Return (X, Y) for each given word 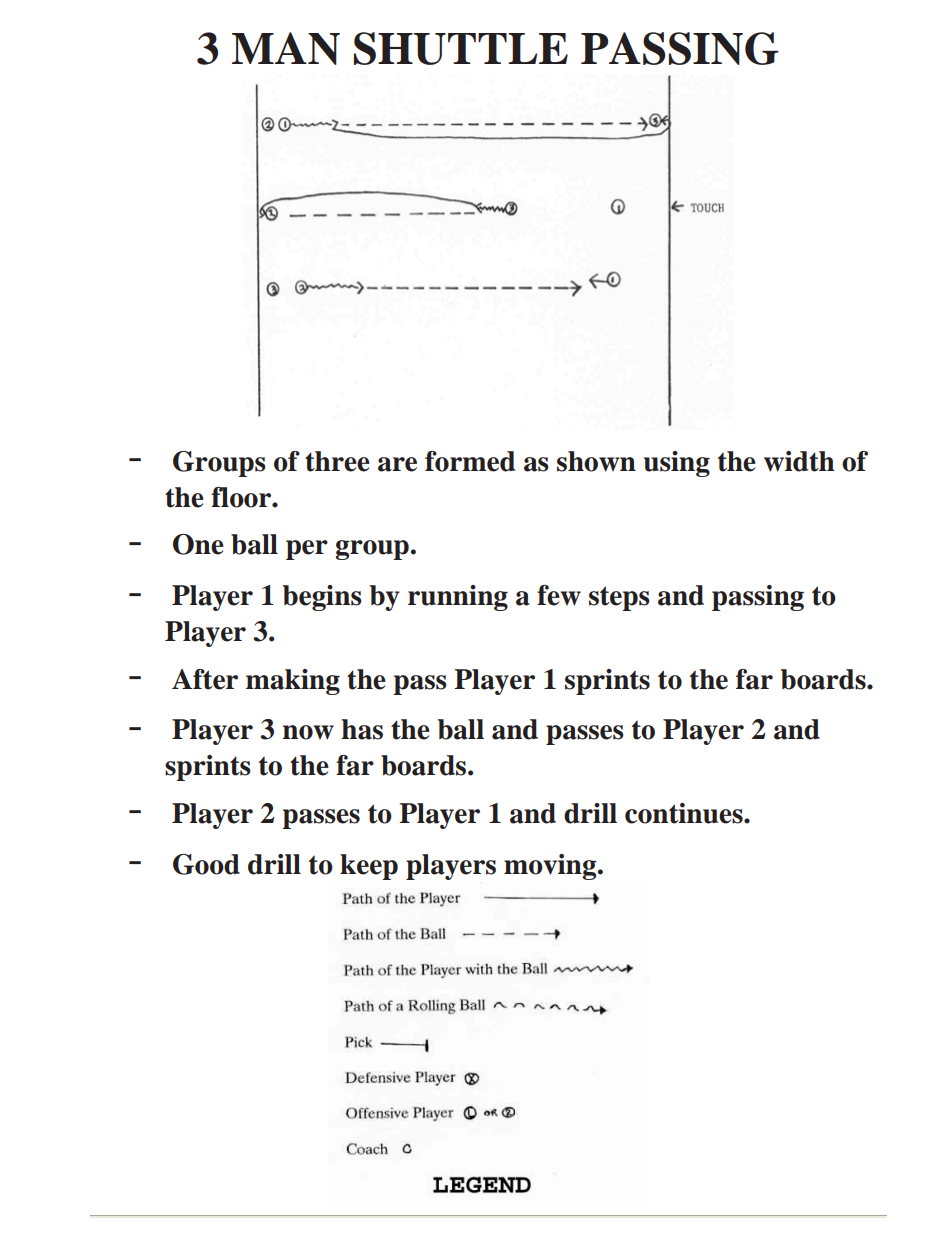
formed (470, 461)
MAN (286, 48)
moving (551, 867)
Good (206, 864)
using (677, 464)
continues (685, 813)
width (799, 461)
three (337, 461)
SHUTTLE (461, 48)
